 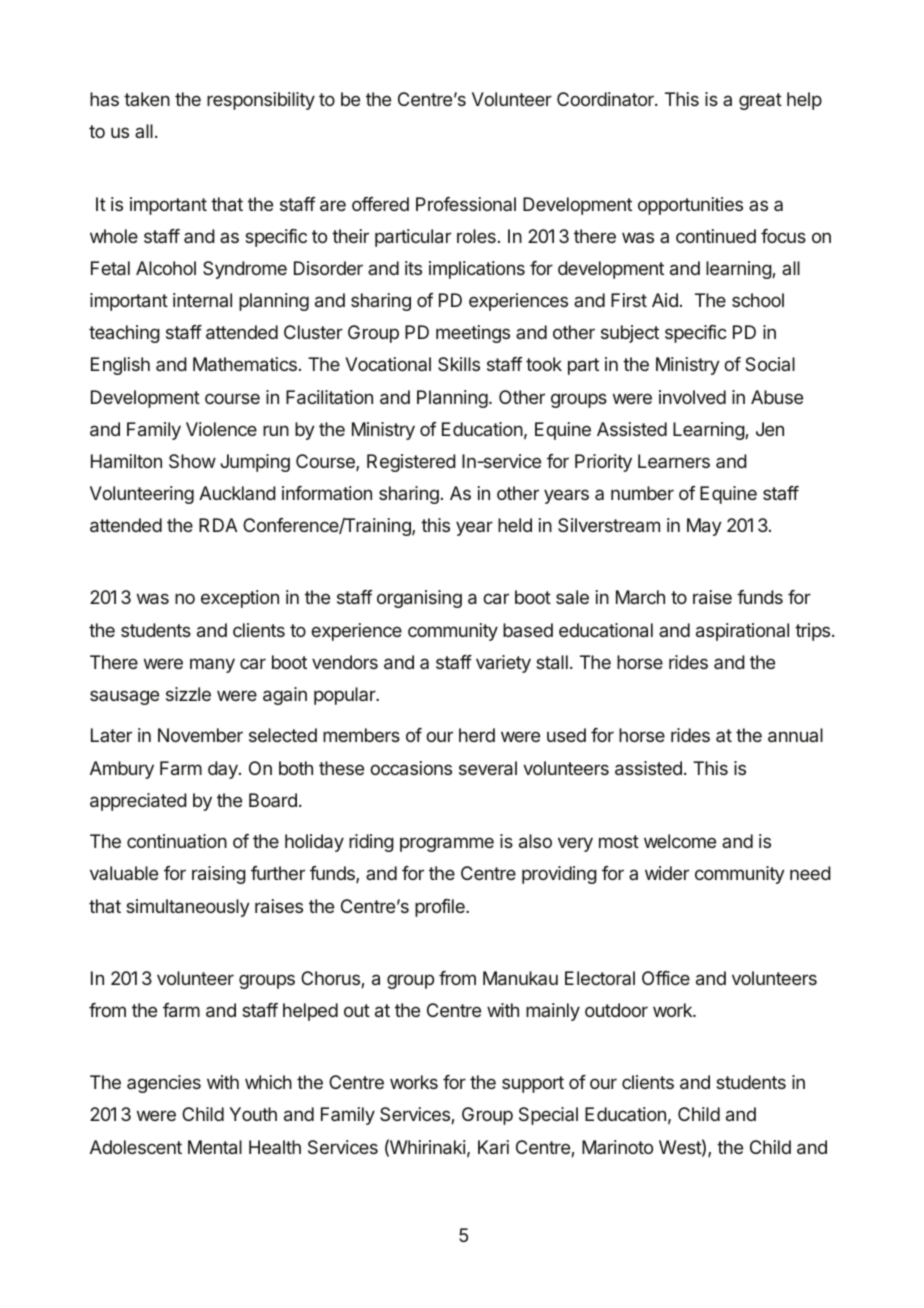 I want to click on Special, so click(x=548, y=1116).
